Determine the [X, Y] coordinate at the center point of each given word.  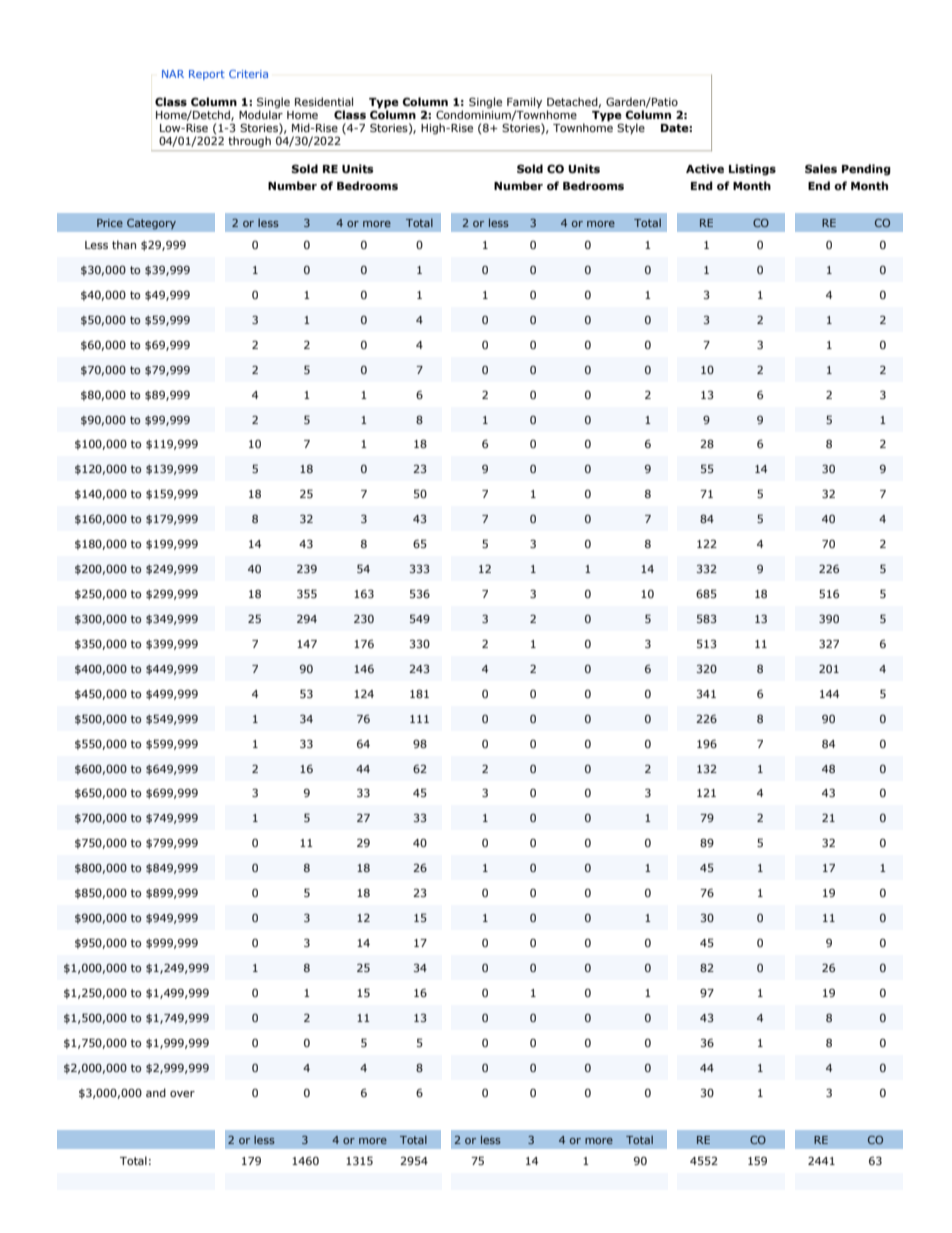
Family [524, 104]
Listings [752, 170]
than [124, 244]
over [182, 1094]
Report [207, 75]
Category [151, 224]
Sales [821, 168]
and [156, 1092]
